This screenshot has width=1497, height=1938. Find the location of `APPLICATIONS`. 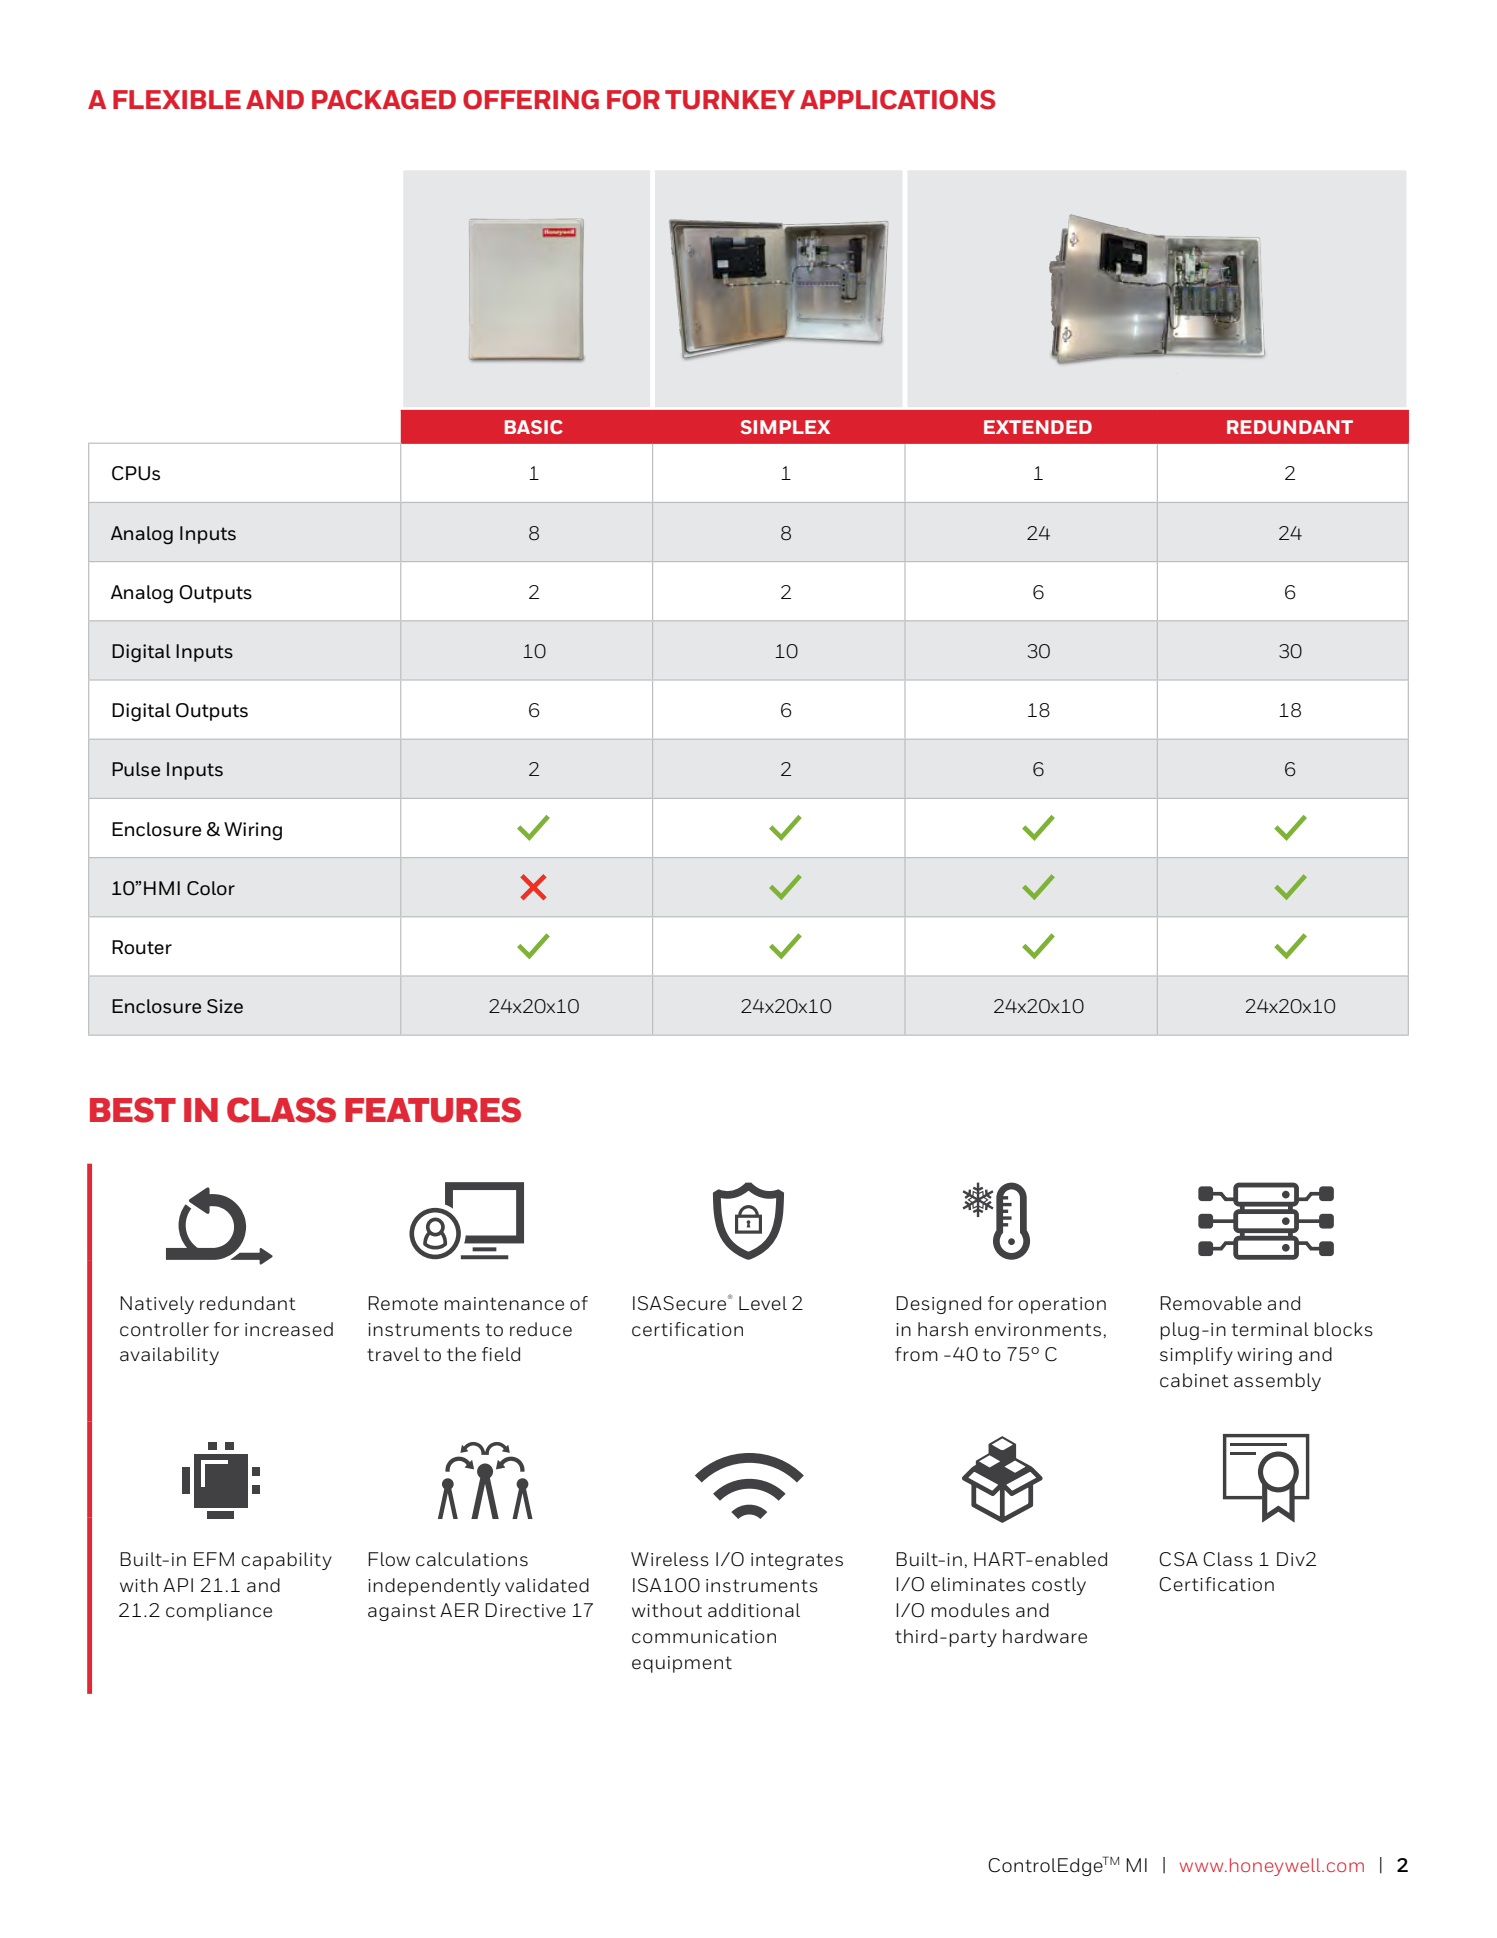

APPLICATIONS is located at coordinates (898, 100).
